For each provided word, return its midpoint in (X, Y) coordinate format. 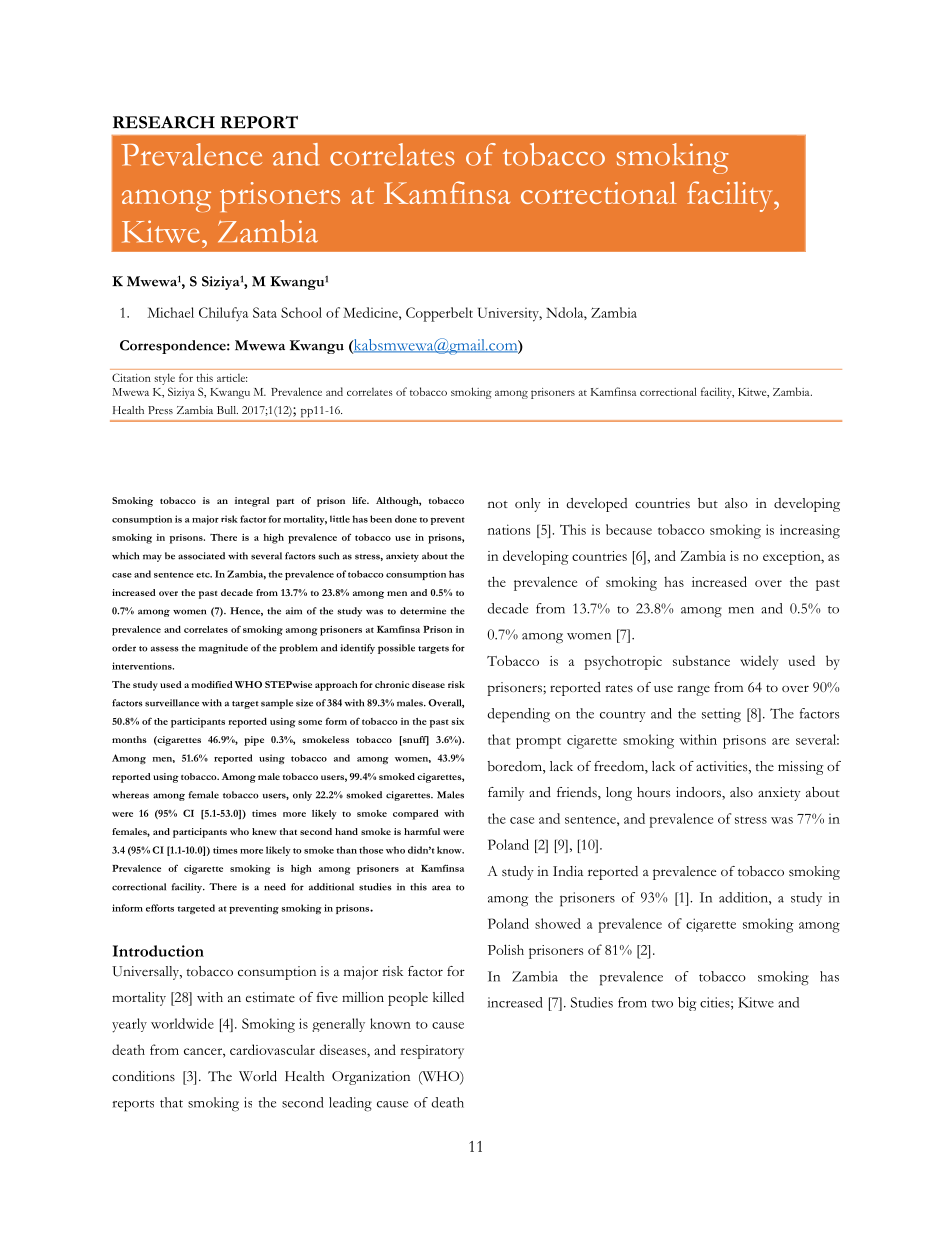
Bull (227, 410)
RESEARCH (164, 122)
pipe (254, 741)
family (506, 794)
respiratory (432, 1052)
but (708, 503)
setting (721, 715)
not (498, 504)
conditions (143, 1076)
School (301, 312)
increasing (810, 531)
